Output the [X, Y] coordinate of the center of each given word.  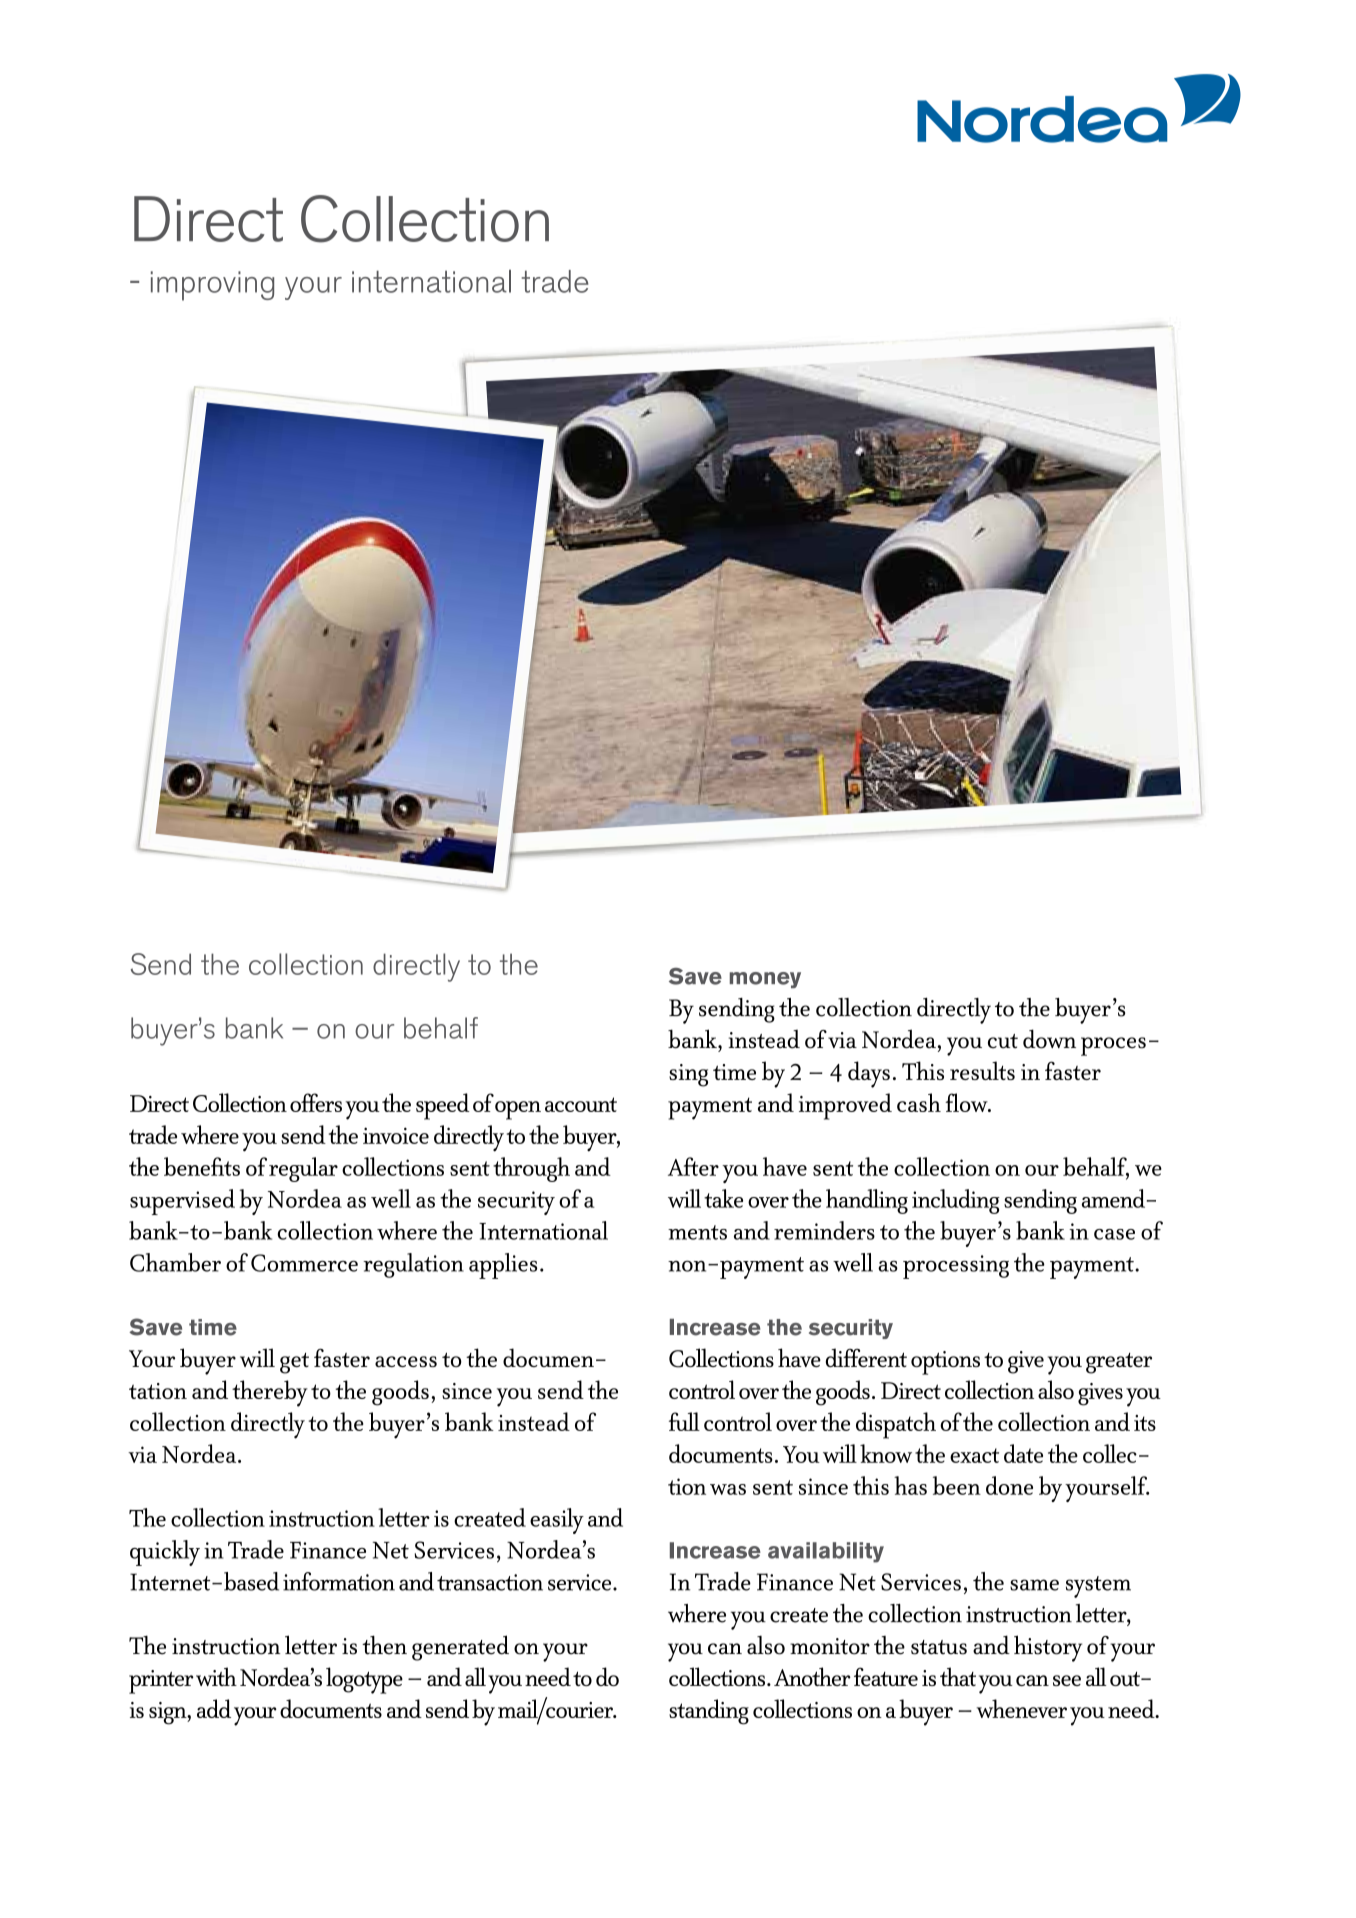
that [958, 1676]
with [216, 1676]
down [1049, 1039]
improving [212, 286]
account [581, 1104]
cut [1003, 1041]
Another [812, 1676]
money [765, 980]
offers [316, 1102]
